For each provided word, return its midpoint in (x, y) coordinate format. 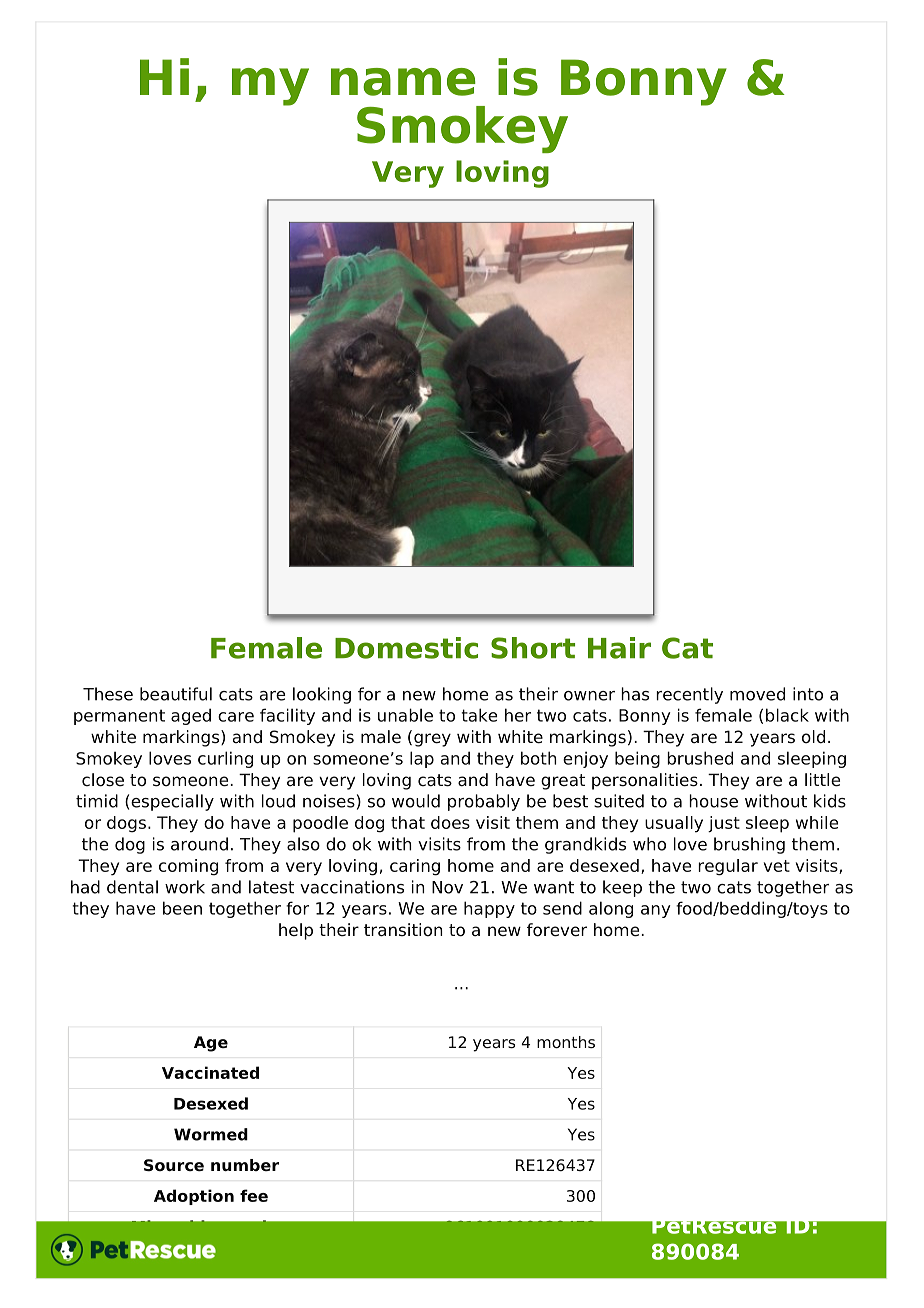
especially (172, 802)
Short (533, 648)
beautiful (176, 694)
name (403, 82)
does (450, 822)
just (724, 824)
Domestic (406, 648)
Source (174, 1165)
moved (757, 694)
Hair (619, 648)
